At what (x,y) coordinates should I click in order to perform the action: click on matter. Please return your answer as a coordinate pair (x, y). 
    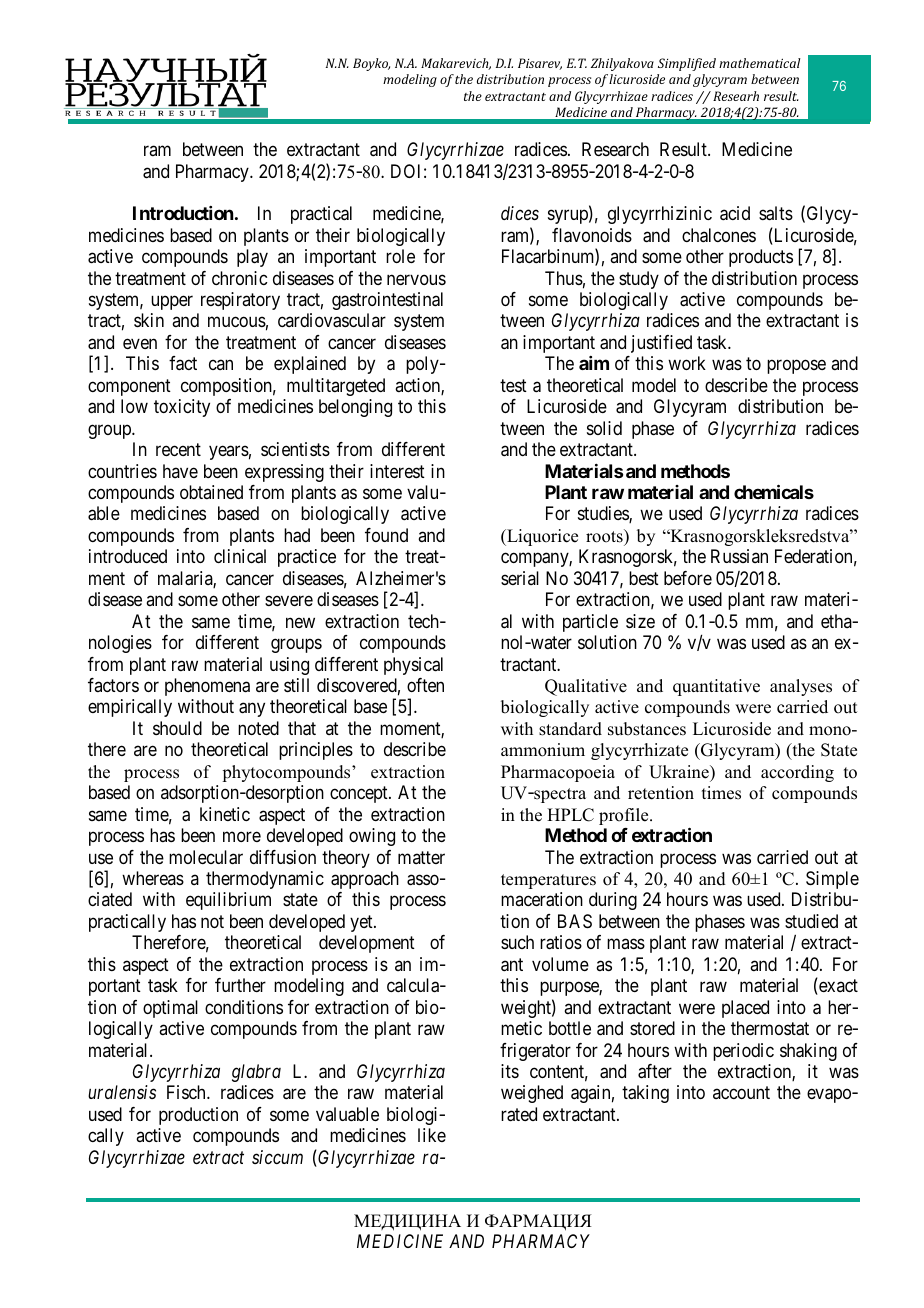
    Looking at the image, I should click on (421, 857).
